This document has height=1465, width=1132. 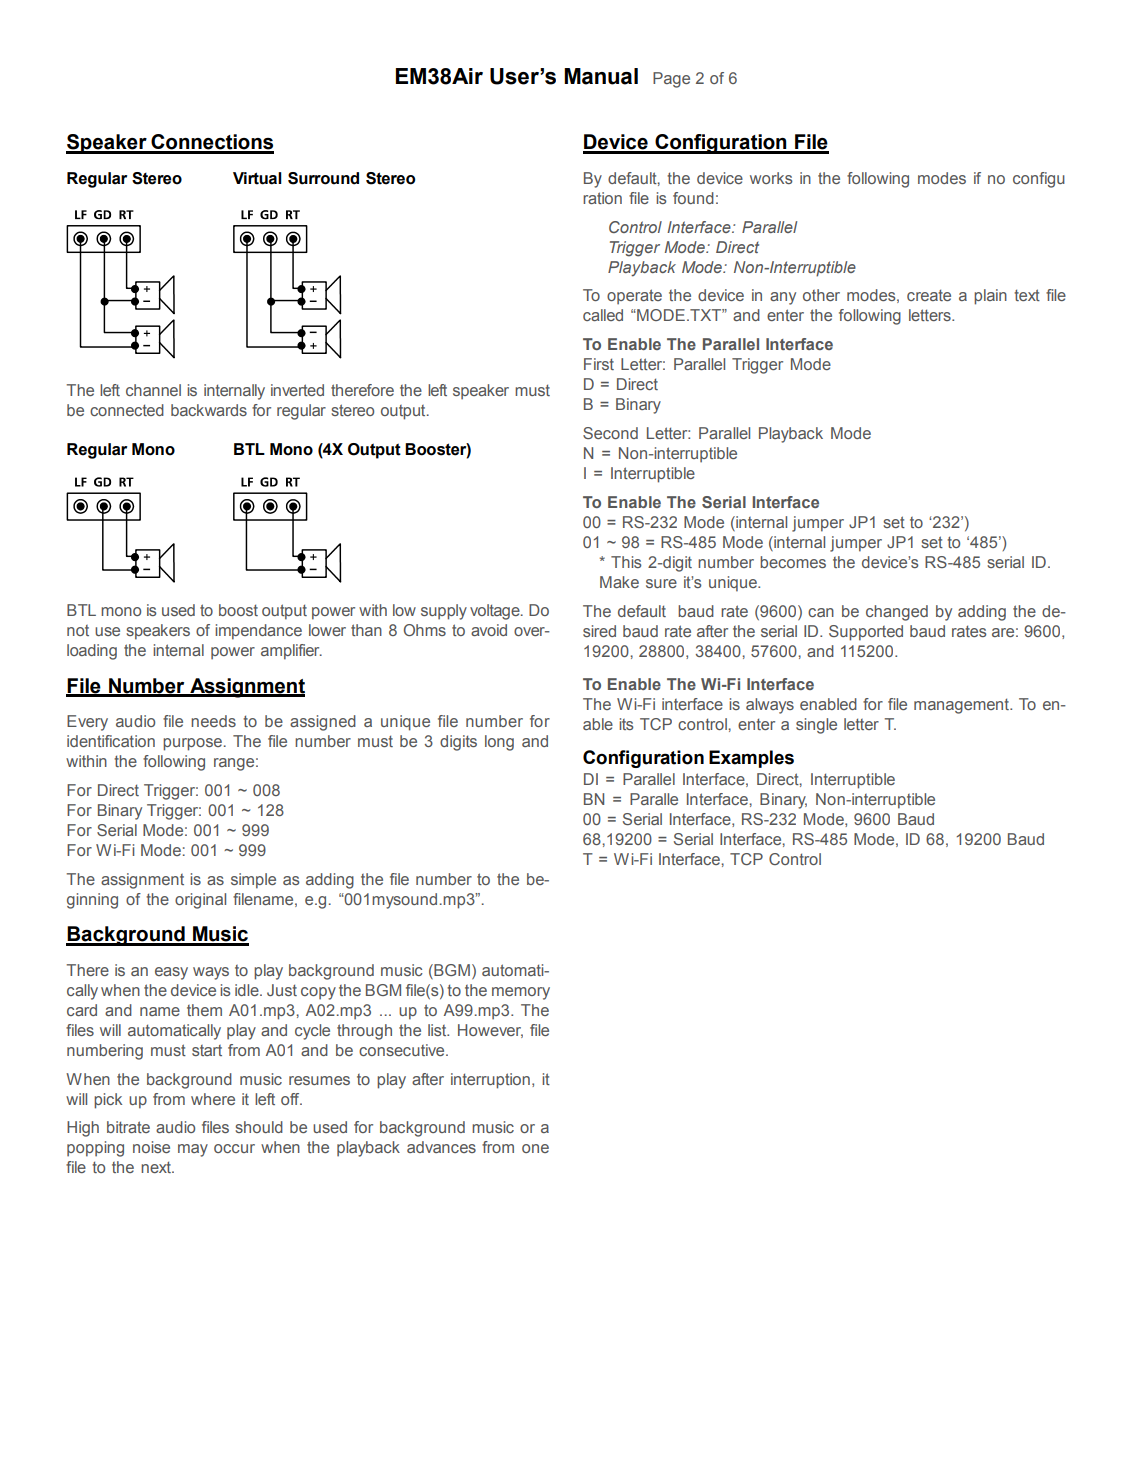 What do you see at coordinates (599, 364) in the document?
I see `First` at bounding box center [599, 364].
